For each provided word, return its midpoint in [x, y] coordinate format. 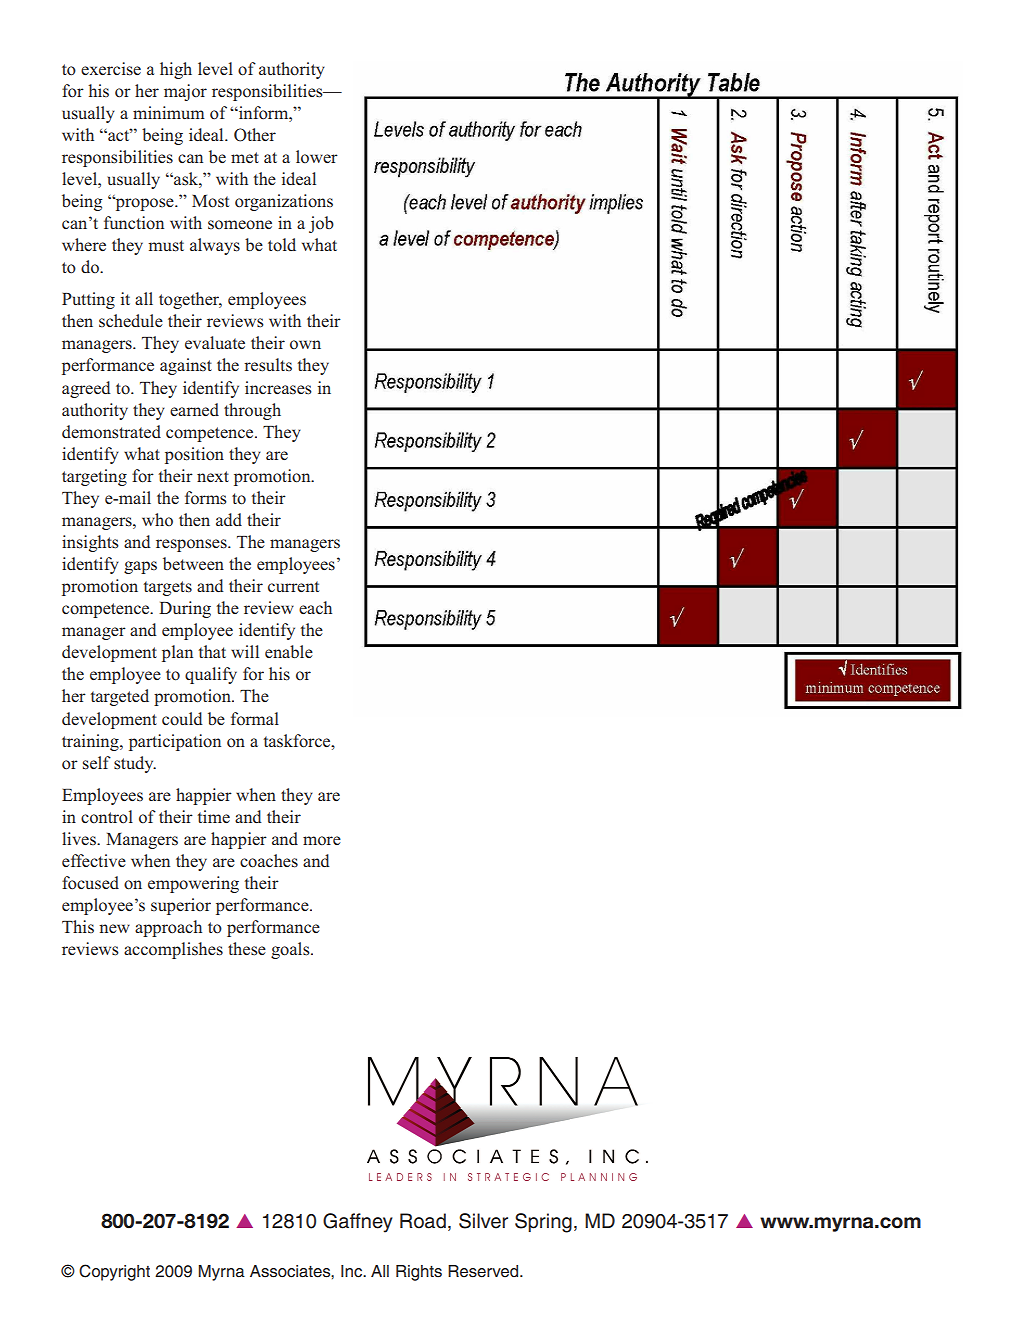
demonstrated [111, 432]
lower [317, 157]
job [321, 224]
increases [278, 388]
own [305, 345]
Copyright [114, 1272]
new [114, 928]
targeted [119, 697]
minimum [169, 112]
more [322, 841]
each [315, 607]
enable [289, 651]
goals [291, 950]
